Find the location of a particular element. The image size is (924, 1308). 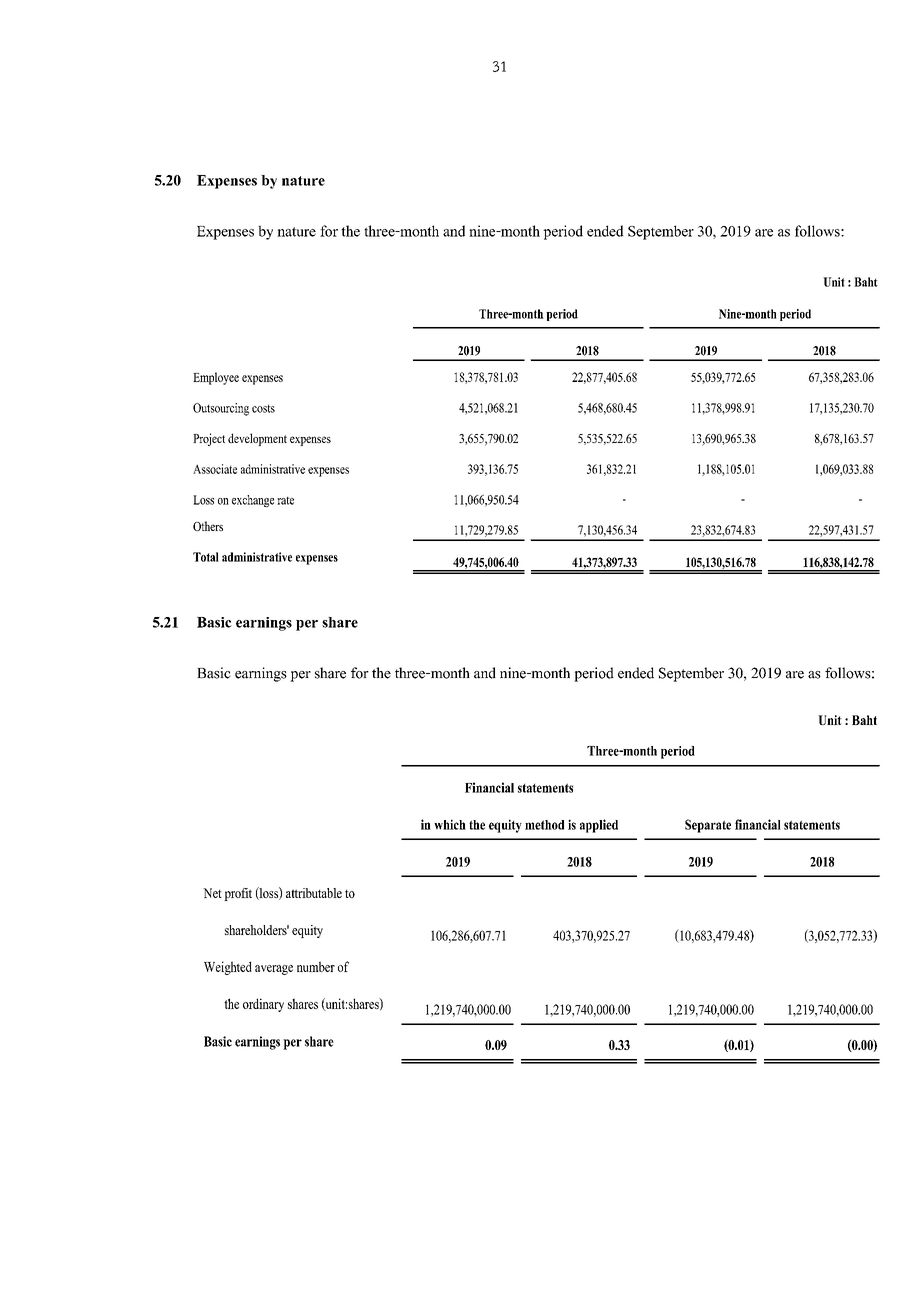

costs is located at coordinates (263, 409).
